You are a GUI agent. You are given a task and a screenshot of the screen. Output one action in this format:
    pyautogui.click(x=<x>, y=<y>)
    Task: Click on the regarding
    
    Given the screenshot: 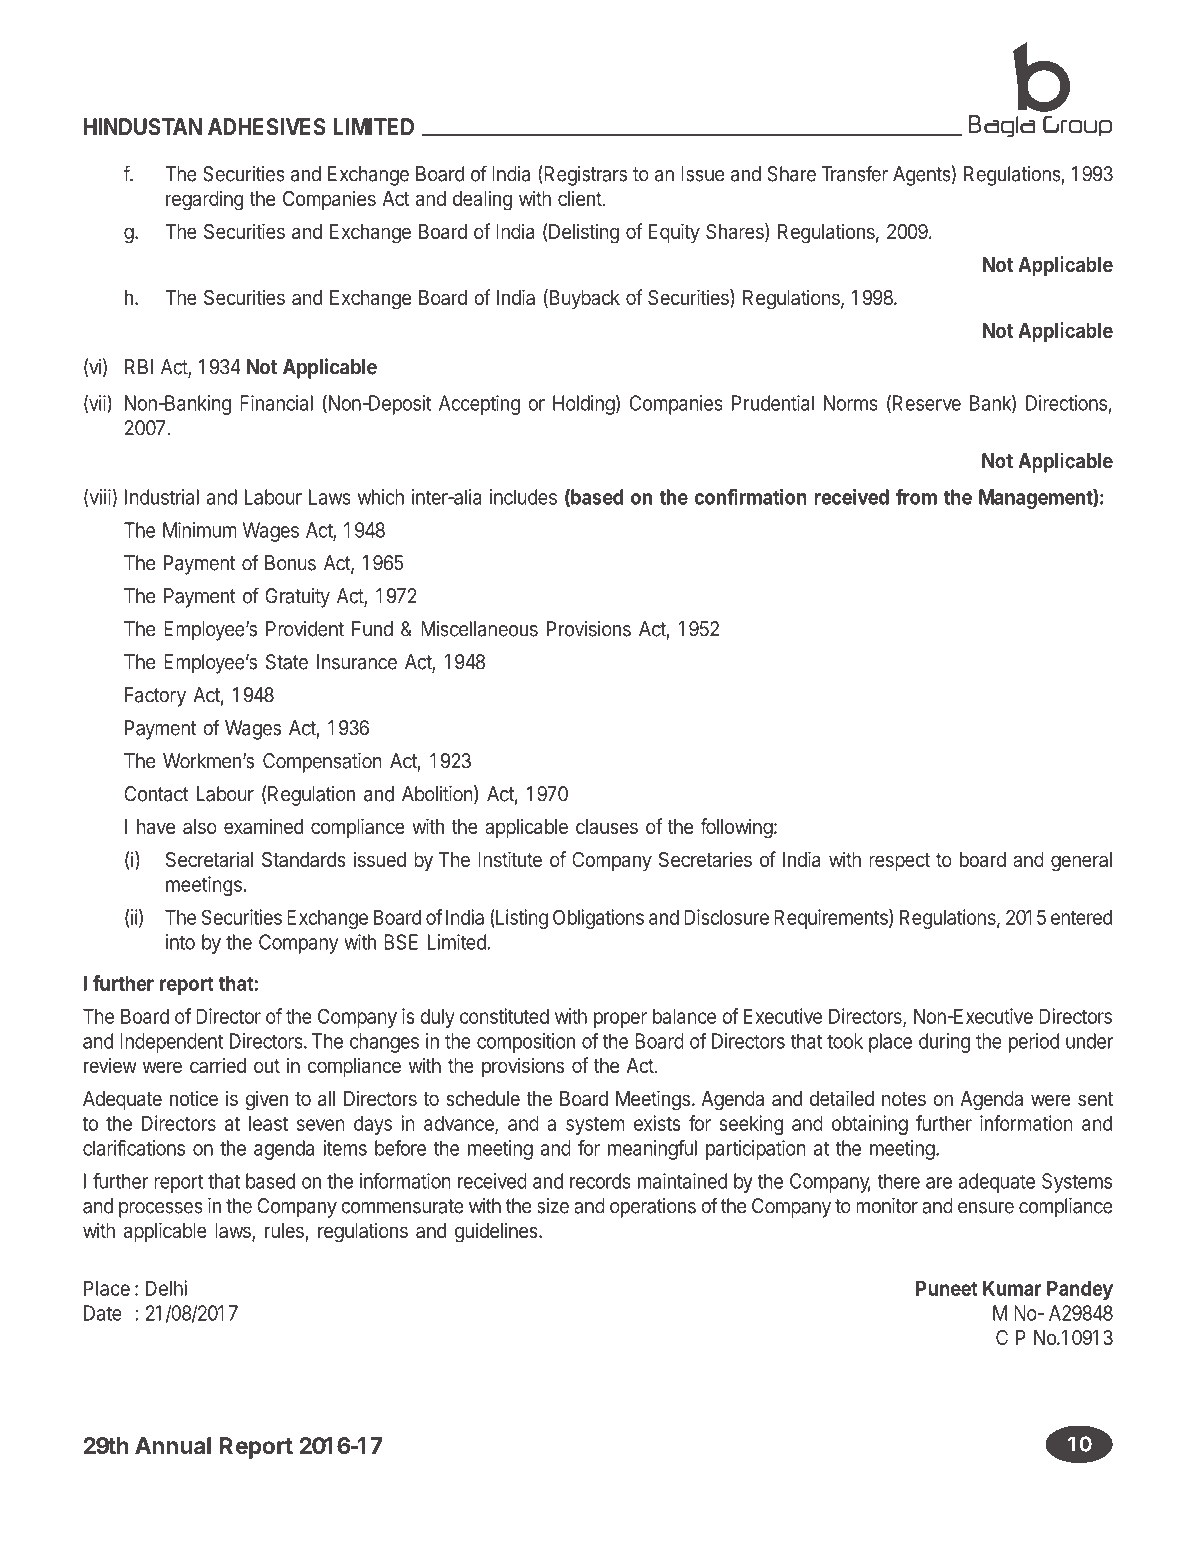 What is the action you would take?
    pyautogui.click(x=204, y=200)
